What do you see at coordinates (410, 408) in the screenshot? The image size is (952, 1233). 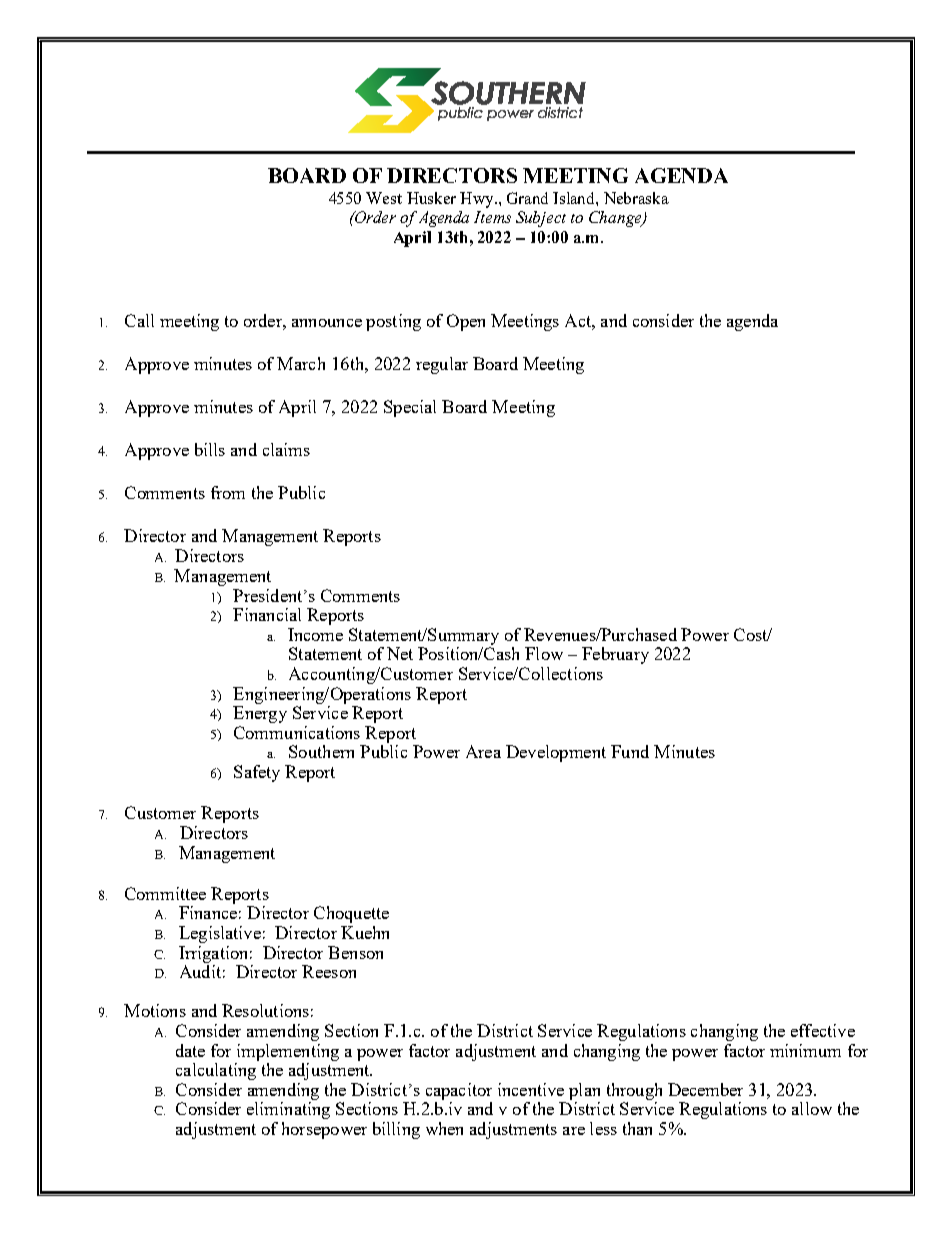 I see `Special` at bounding box center [410, 408].
